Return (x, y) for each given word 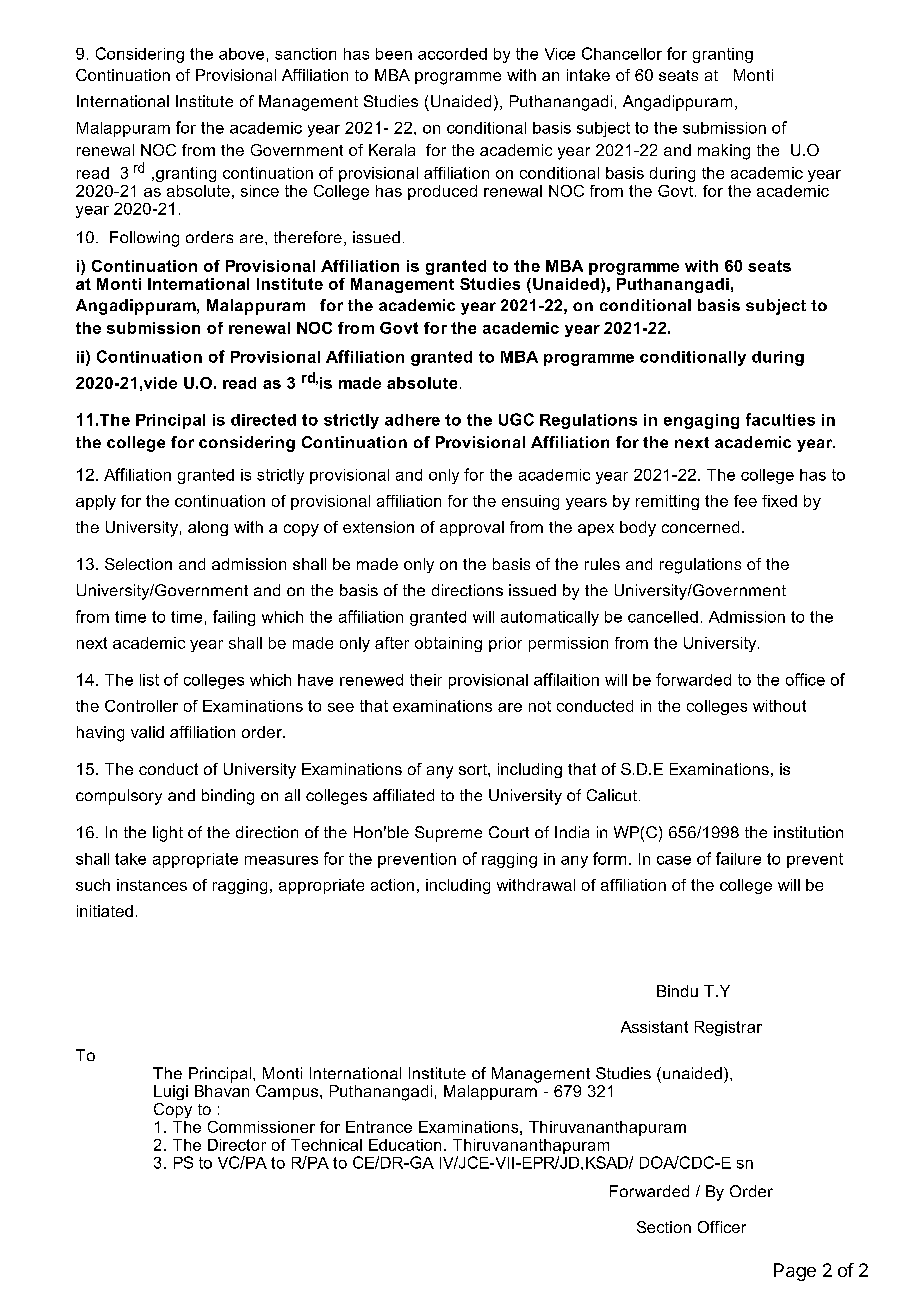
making (724, 152)
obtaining (448, 644)
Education (405, 1145)
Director (237, 1145)
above (241, 54)
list (149, 680)
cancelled (663, 617)
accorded (452, 54)
